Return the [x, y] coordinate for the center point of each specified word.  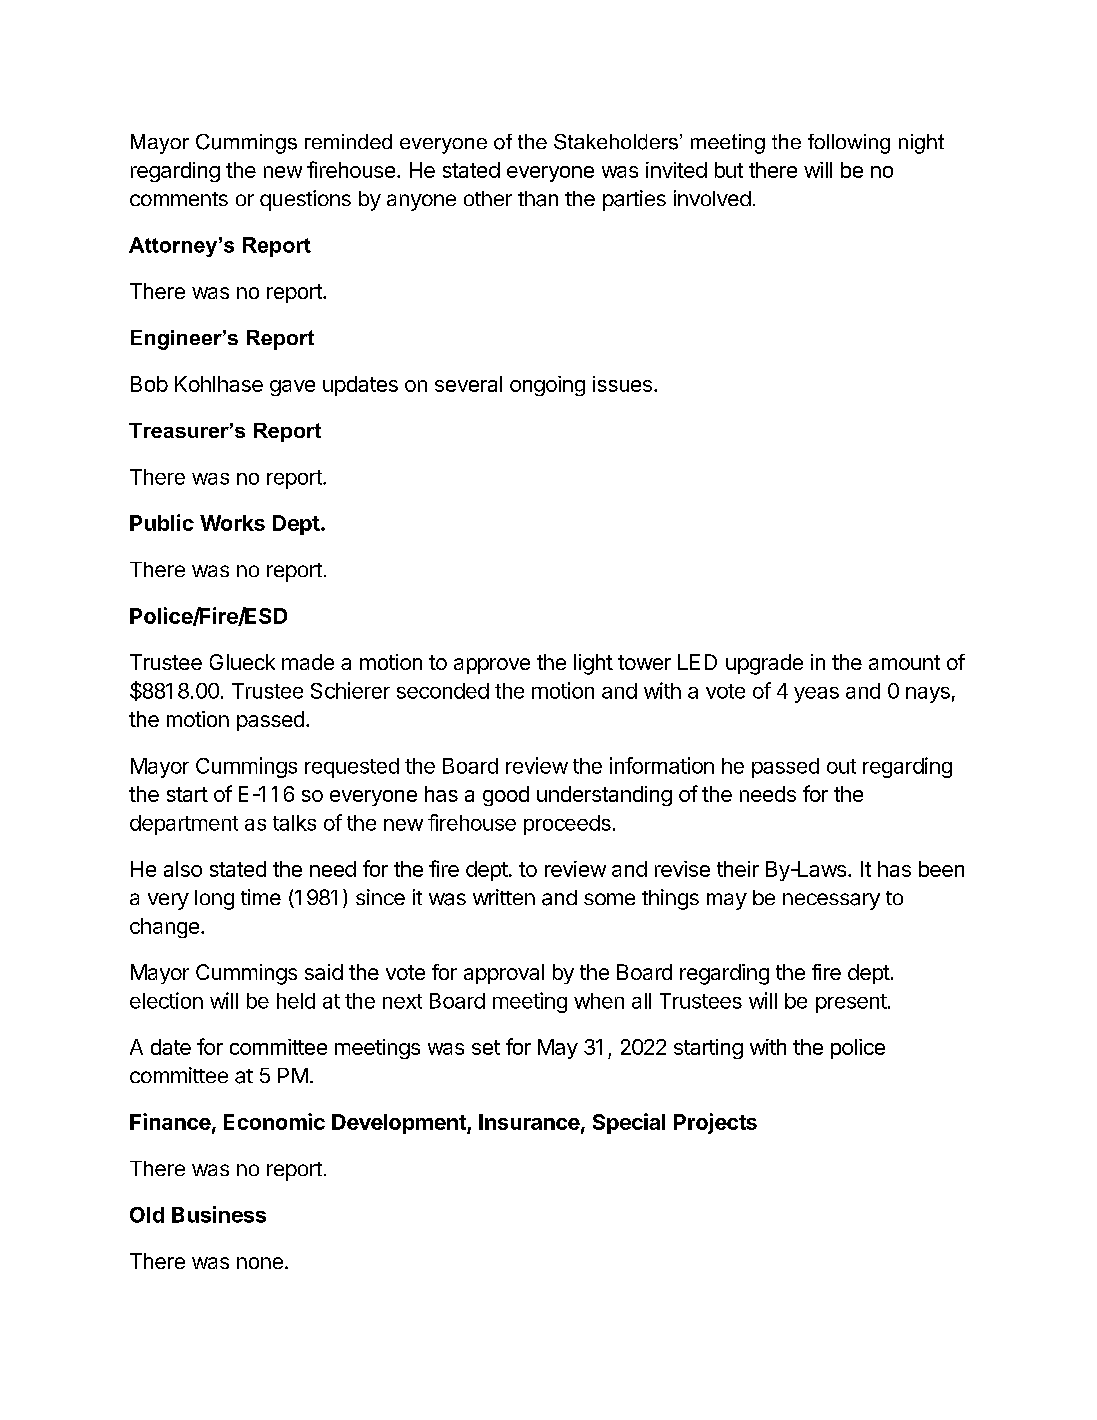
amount [904, 662]
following [849, 144]
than [538, 199]
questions [305, 200]
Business [219, 1214]
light [593, 664]
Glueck [242, 662]
